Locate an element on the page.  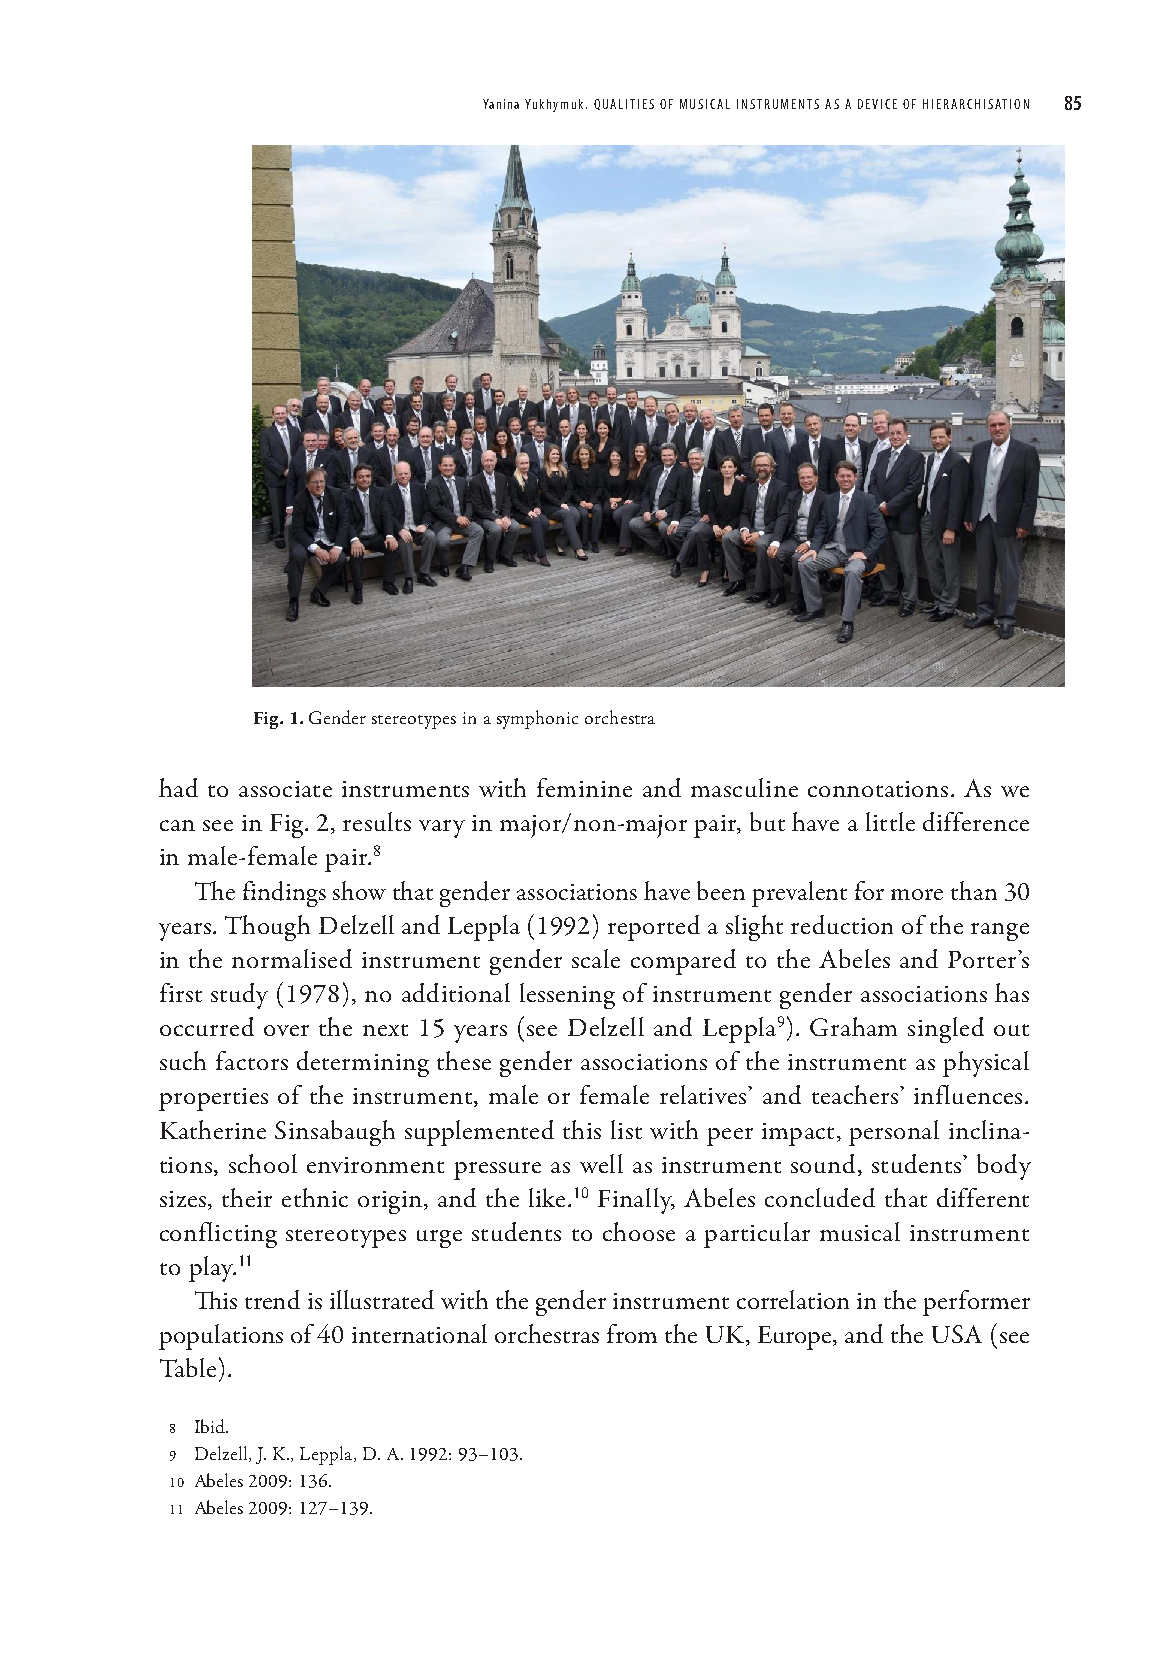
relatives is located at coordinates (704, 1094).
